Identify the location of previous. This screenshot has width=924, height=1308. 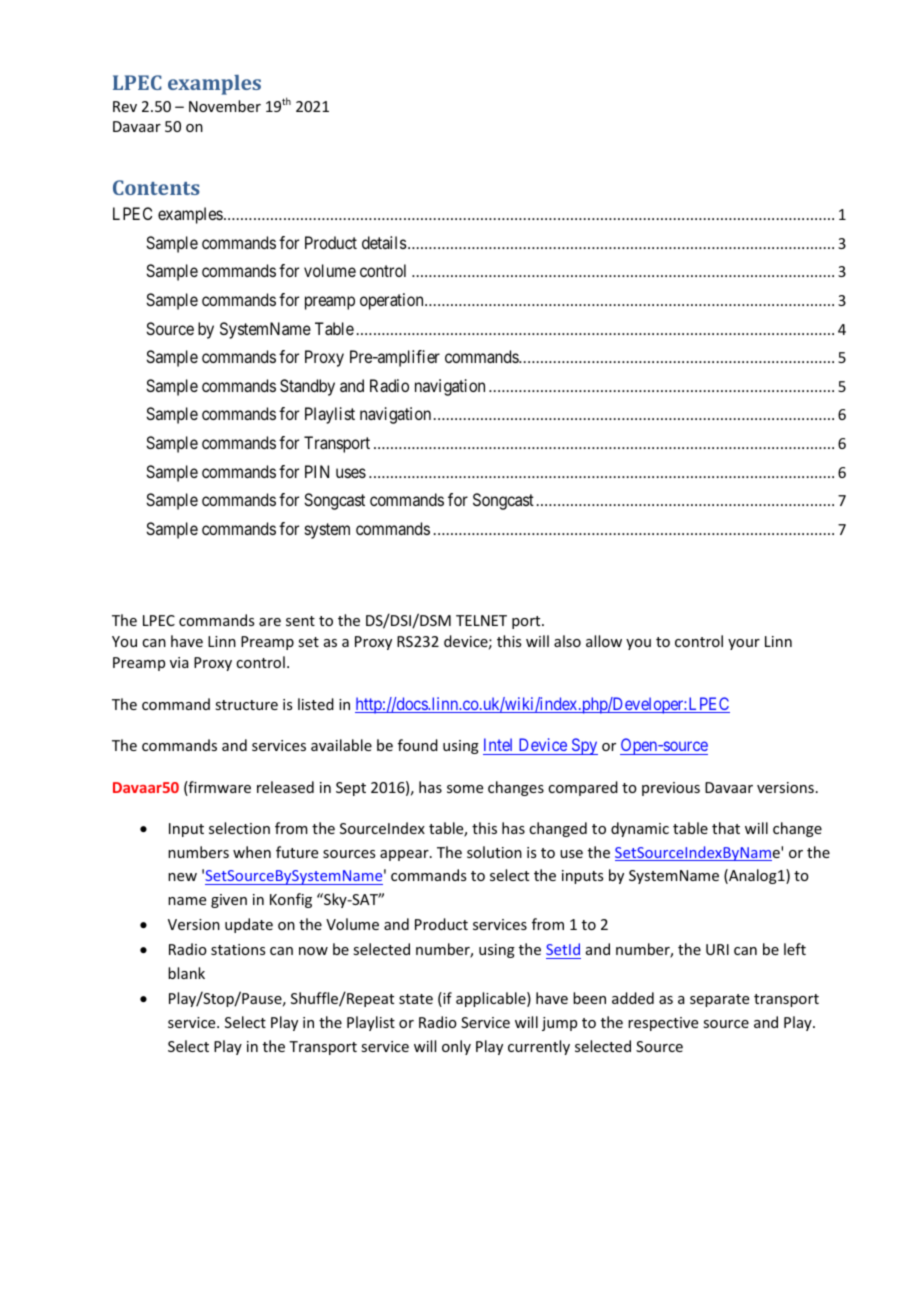
(671, 789).
